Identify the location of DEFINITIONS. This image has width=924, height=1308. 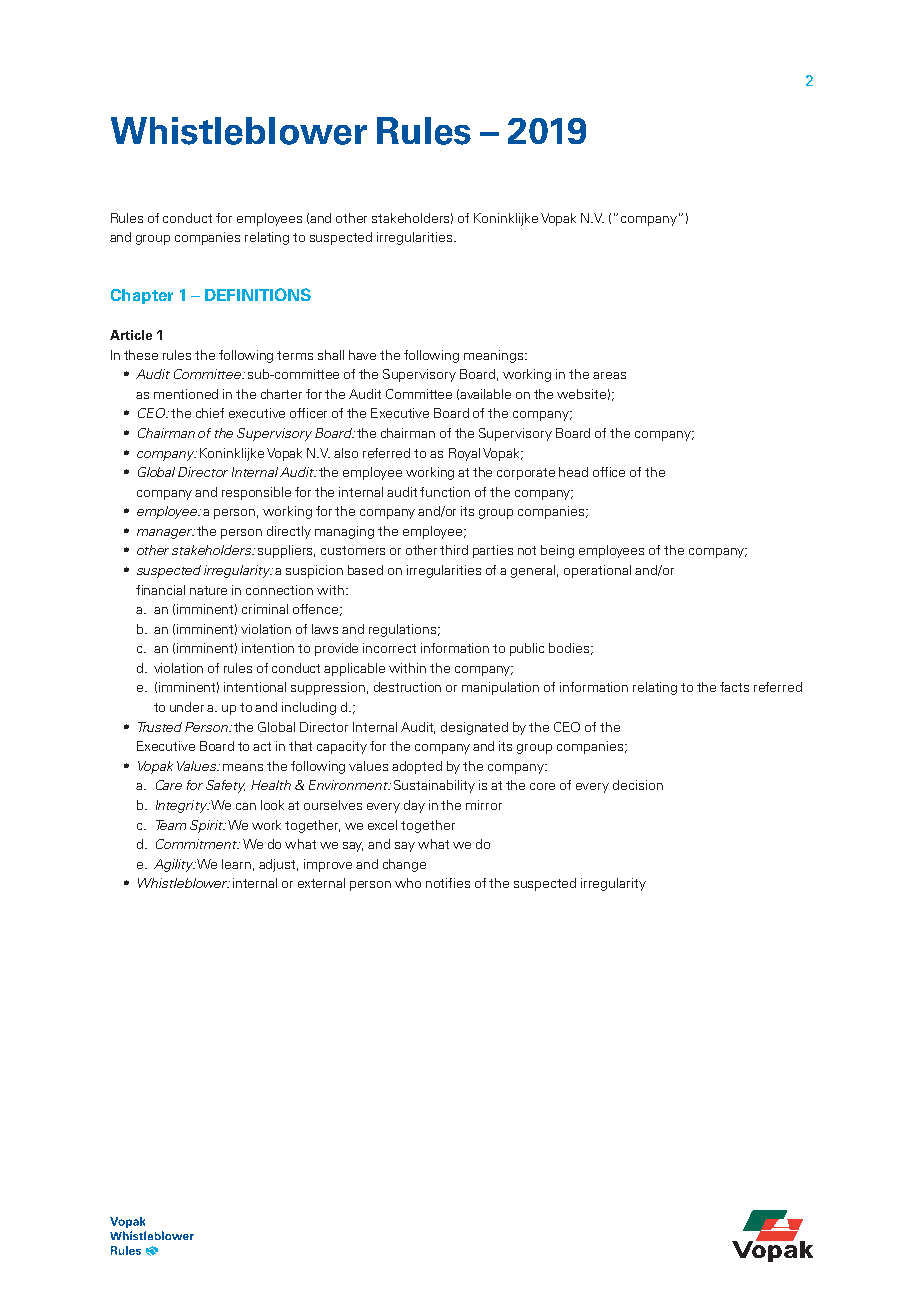
(258, 294).
